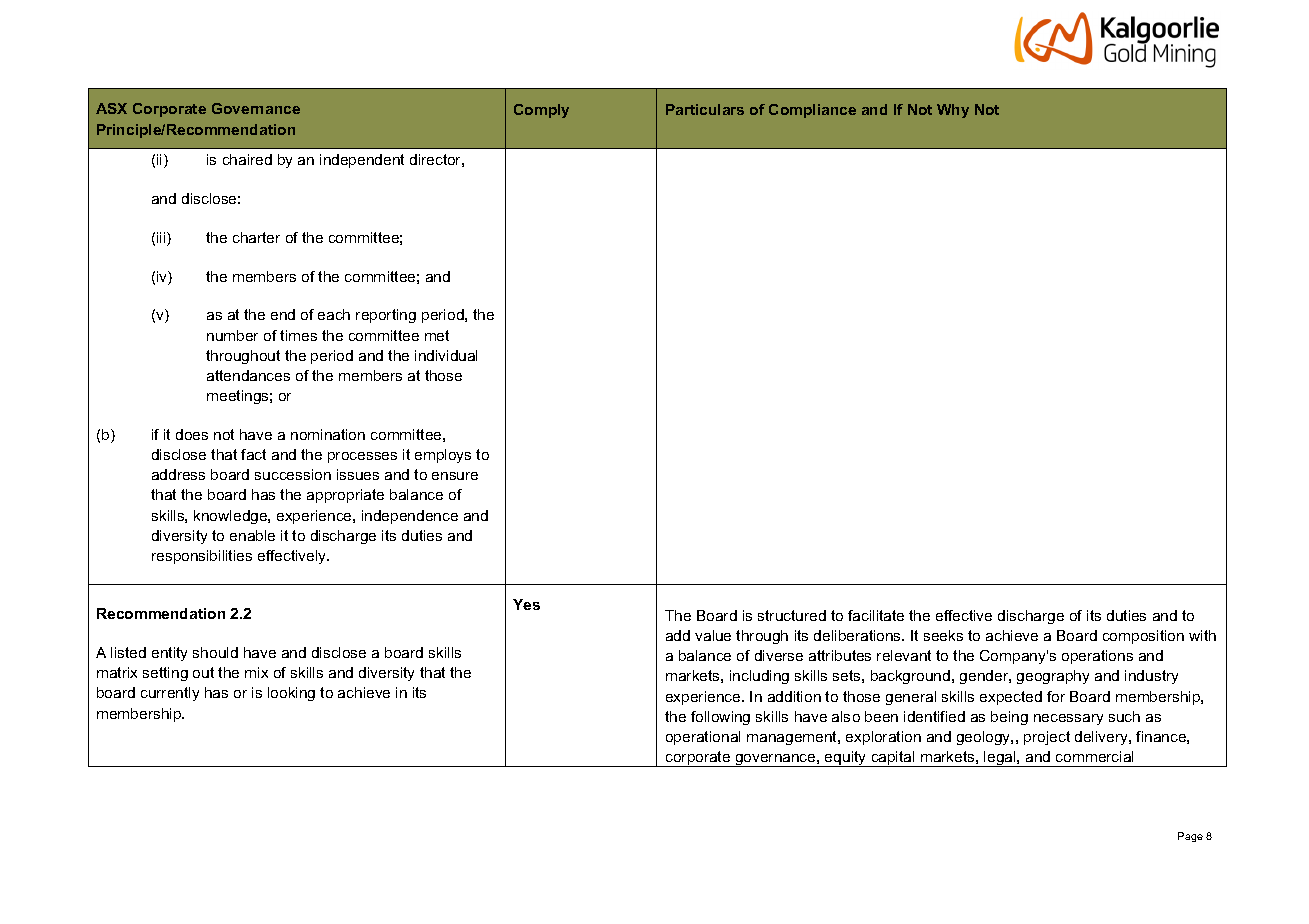 The height and width of the screenshot is (924, 1309). Describe the element at coordinates (455, 476) in the screenshot. I see `ensure` at that location.
